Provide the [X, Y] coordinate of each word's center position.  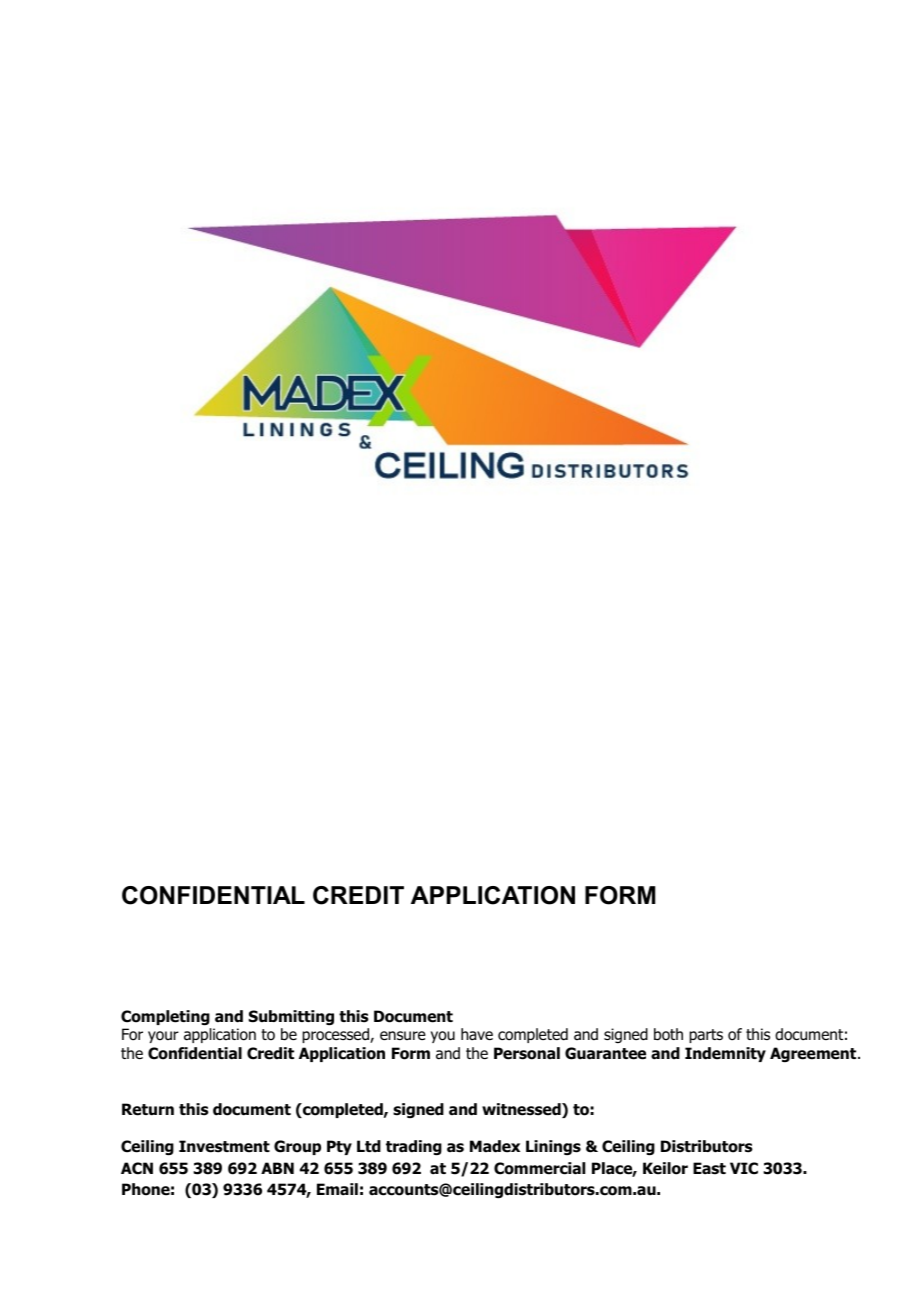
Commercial [539, 1168]
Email [337, 1189]
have [477, 1034]
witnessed [522, 1110]
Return [148, 1109]
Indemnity [725, 1054]
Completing [165, 1018]
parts [706, 1036]
